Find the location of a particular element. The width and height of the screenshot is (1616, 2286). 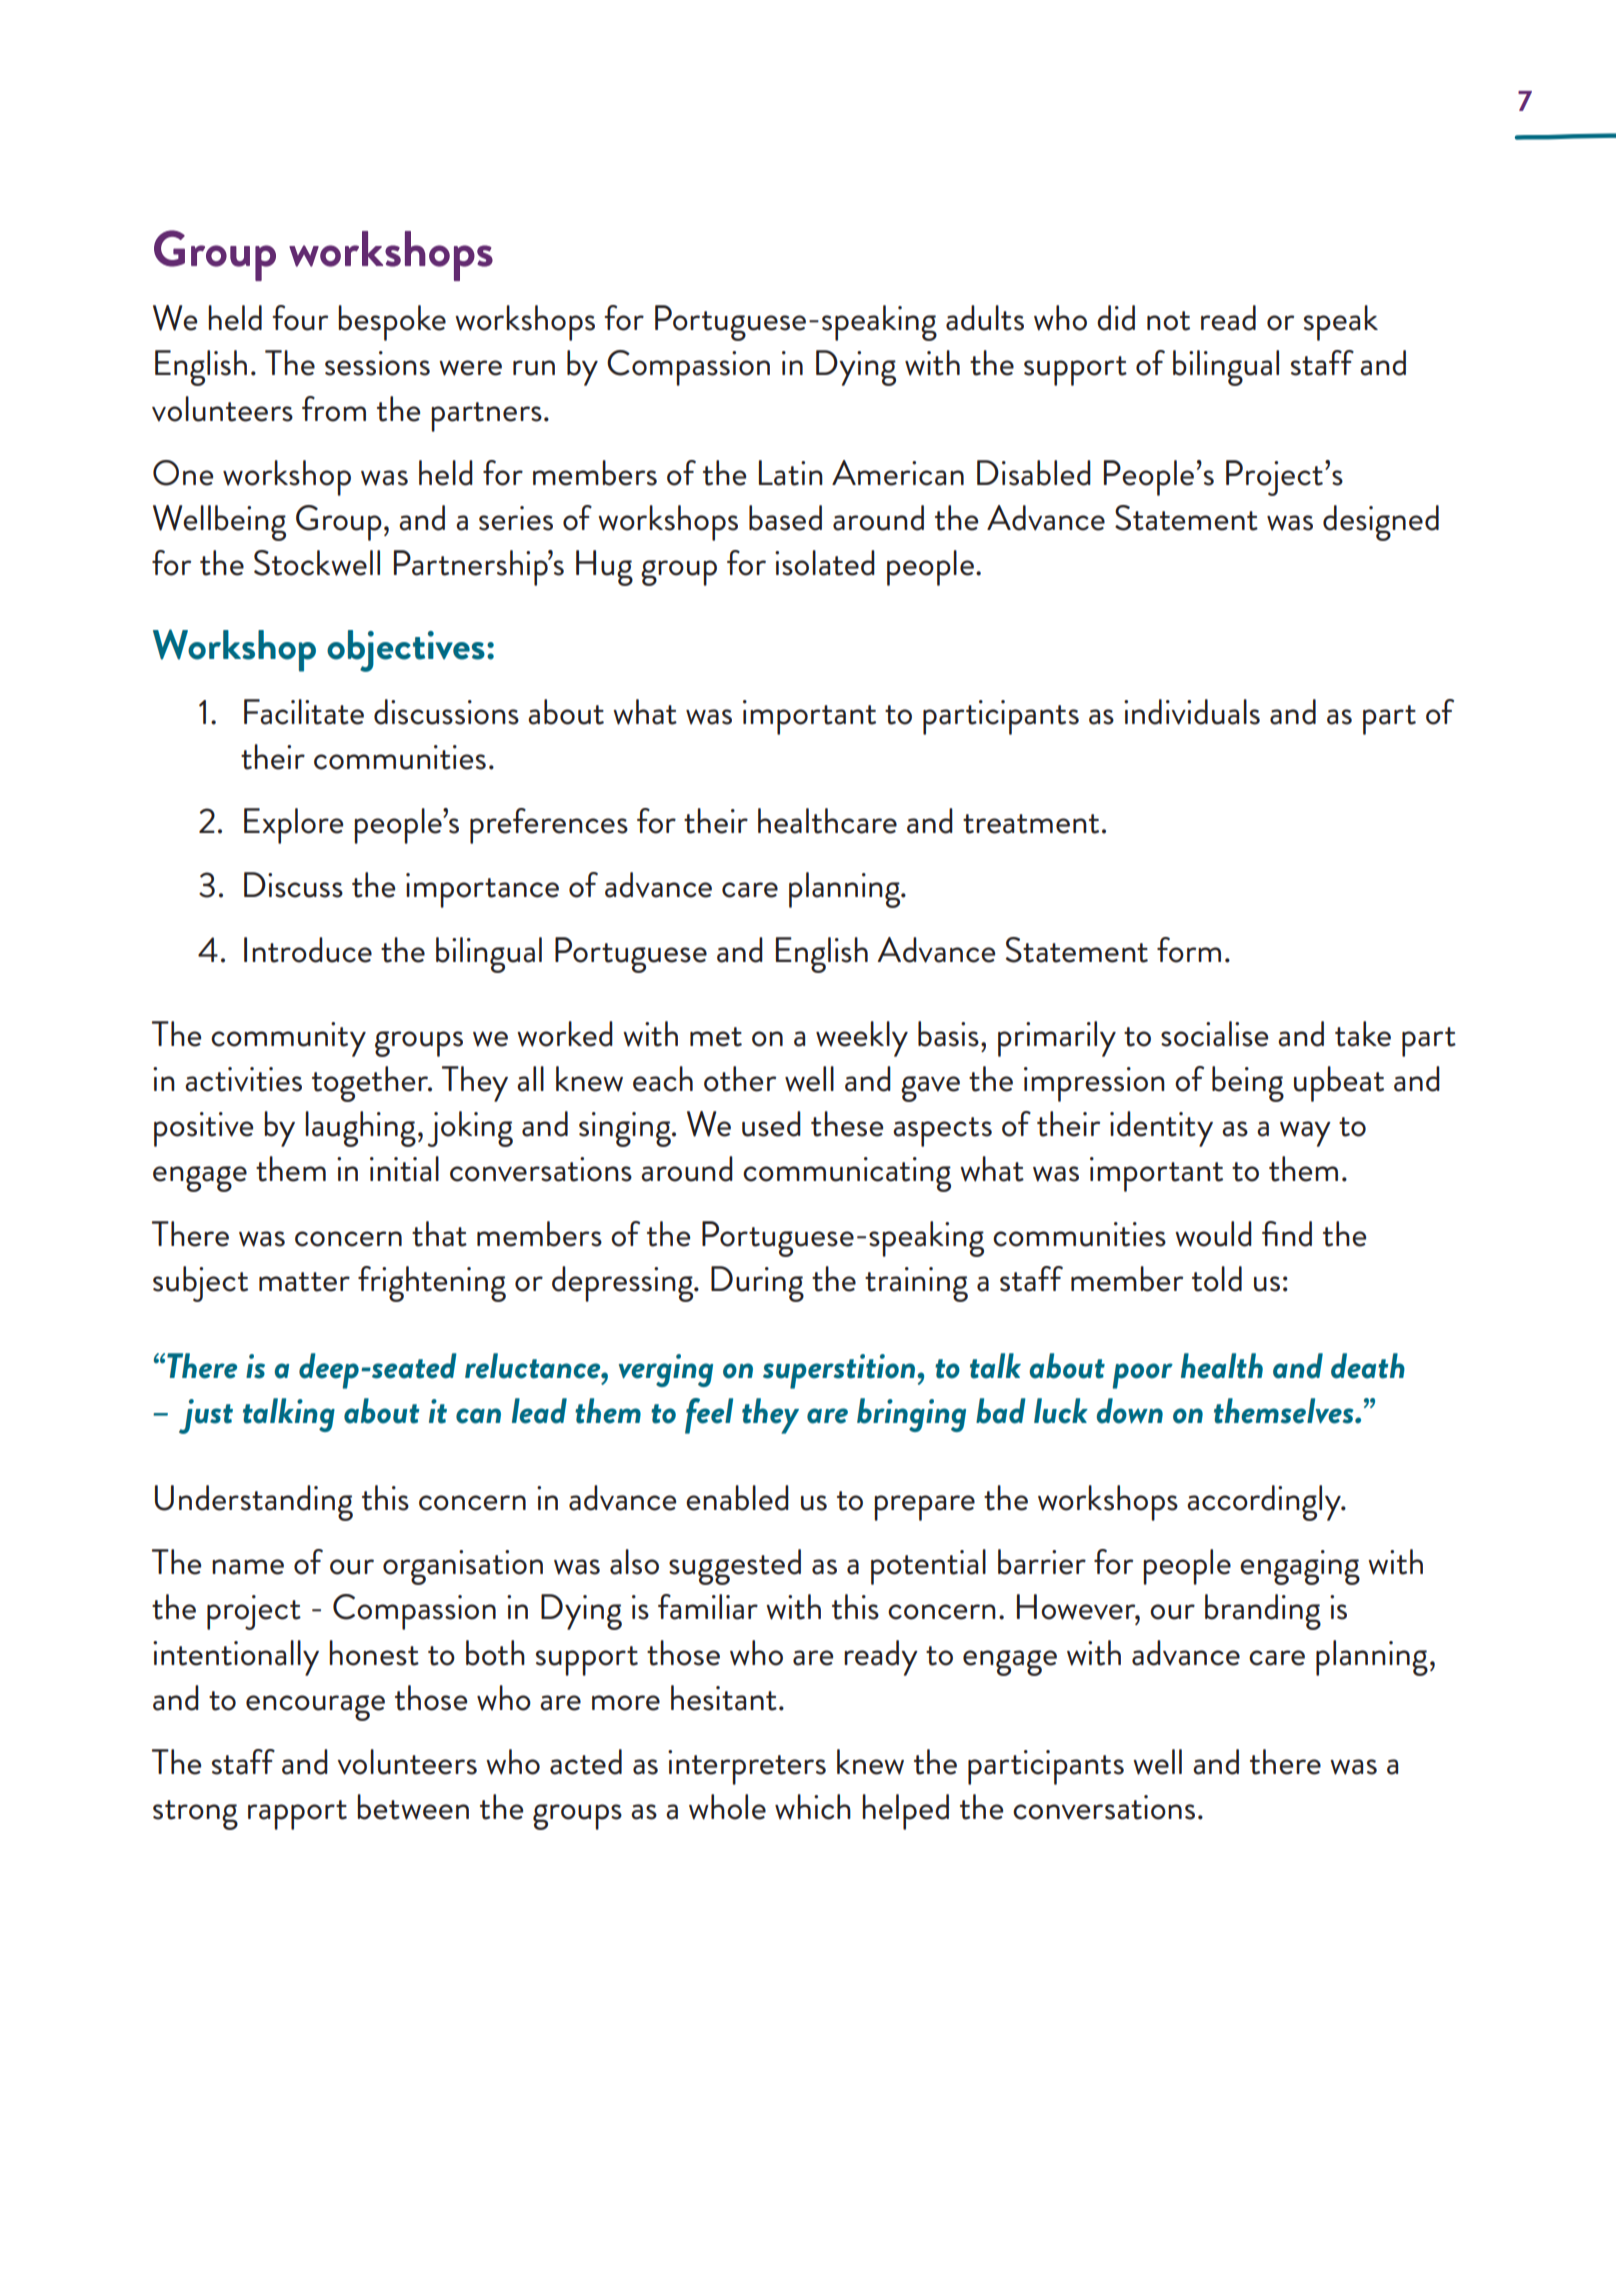

socialise is located at coordinates (1214, 1034).
